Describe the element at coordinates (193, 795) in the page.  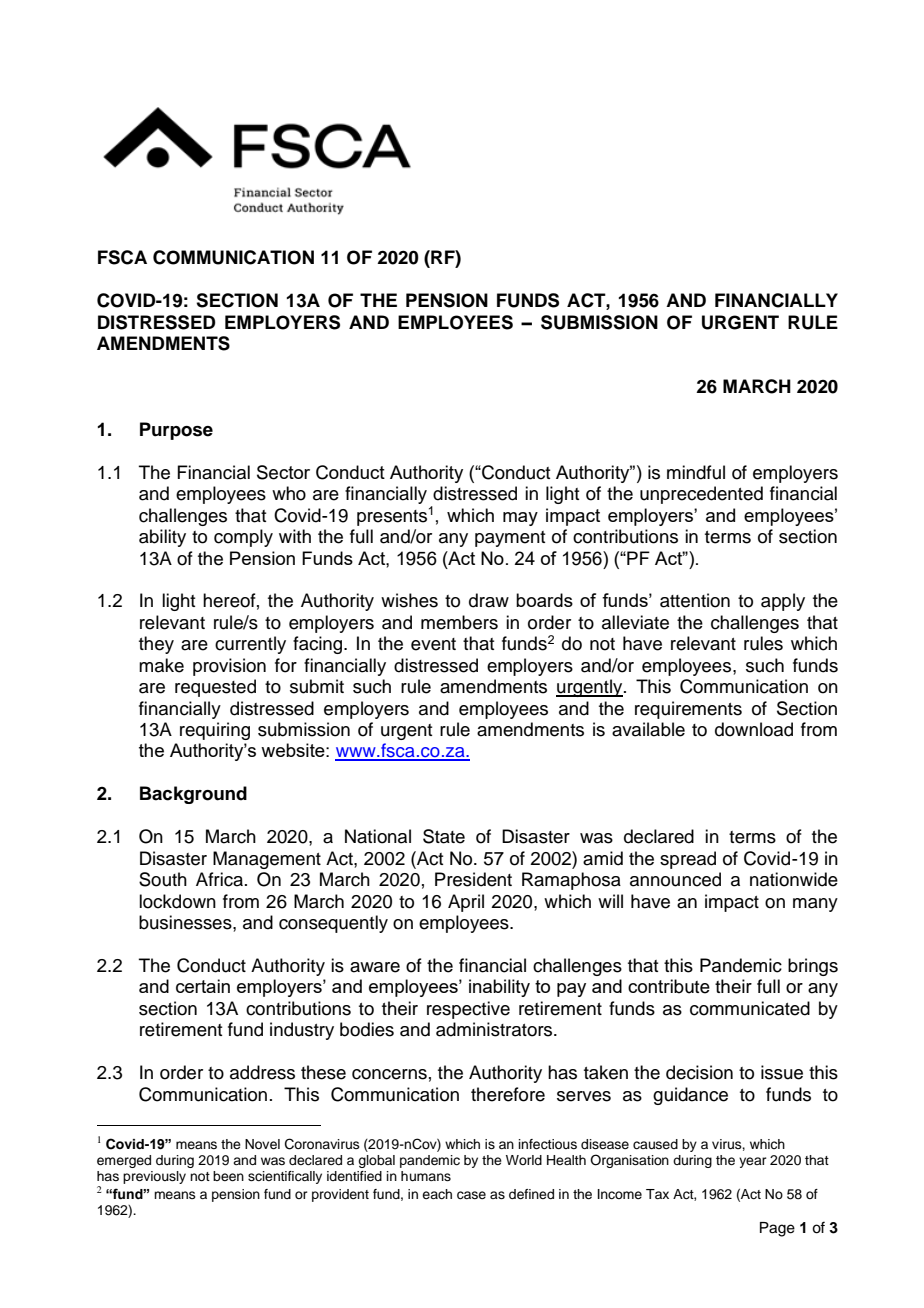
I see `Background` at that location.
